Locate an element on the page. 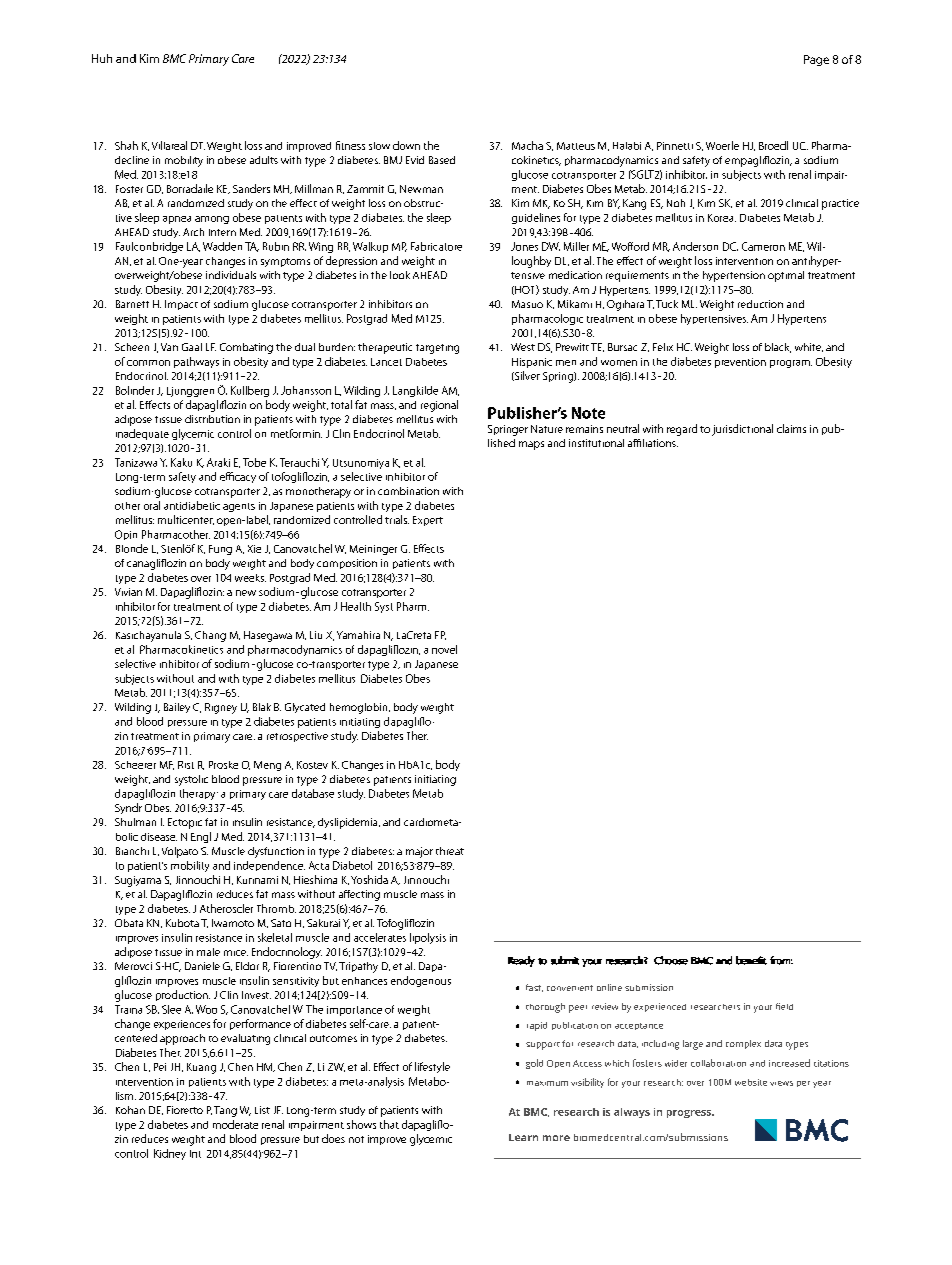 Image resolution: width=952 pixels, height=1265 pixels. Van is located at coordinates (169, 347).
